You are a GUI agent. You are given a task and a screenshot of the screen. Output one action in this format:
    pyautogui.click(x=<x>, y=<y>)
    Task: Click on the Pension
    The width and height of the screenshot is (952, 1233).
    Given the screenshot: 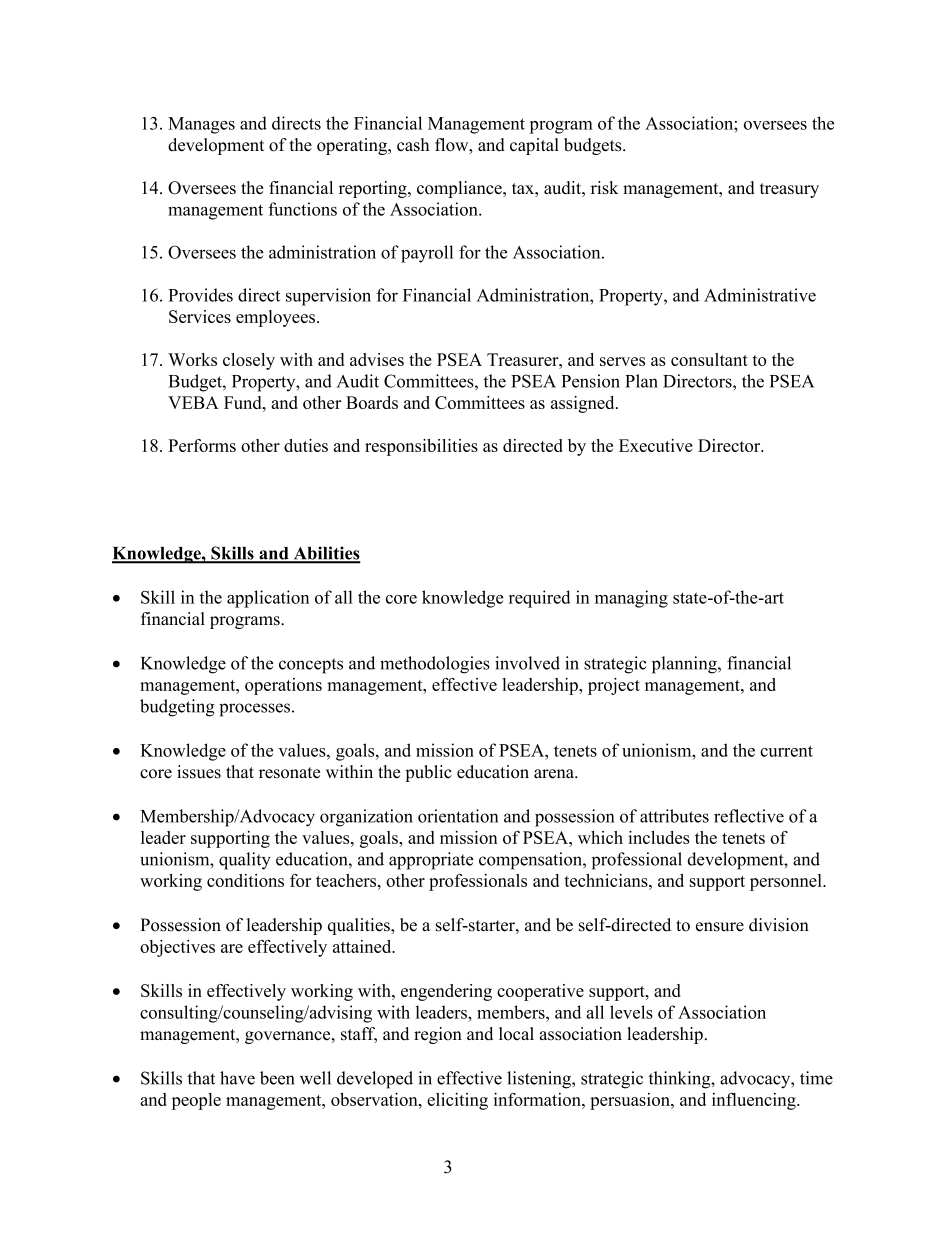 What is the action you would take?
    pyautogui.click(x=590, y=381)
